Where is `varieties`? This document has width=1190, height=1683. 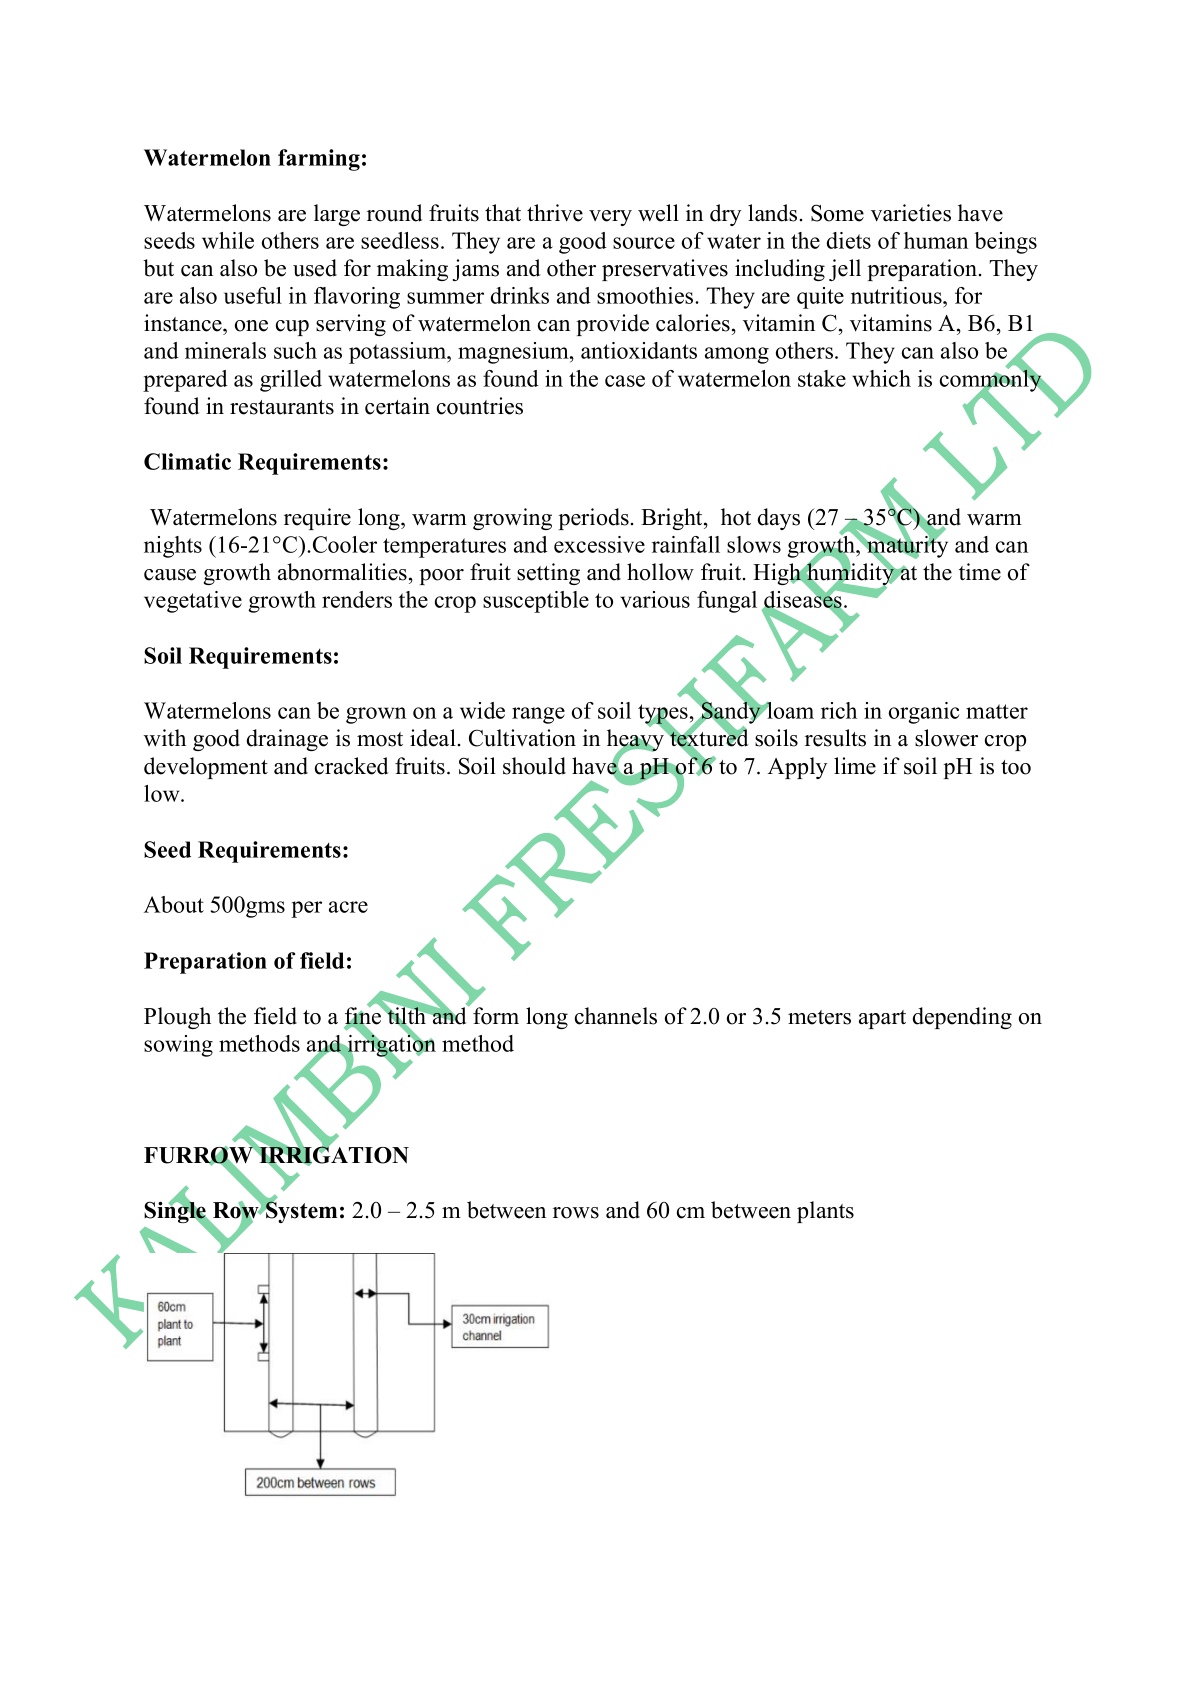
varieties is located at coordinates (911, 213).
